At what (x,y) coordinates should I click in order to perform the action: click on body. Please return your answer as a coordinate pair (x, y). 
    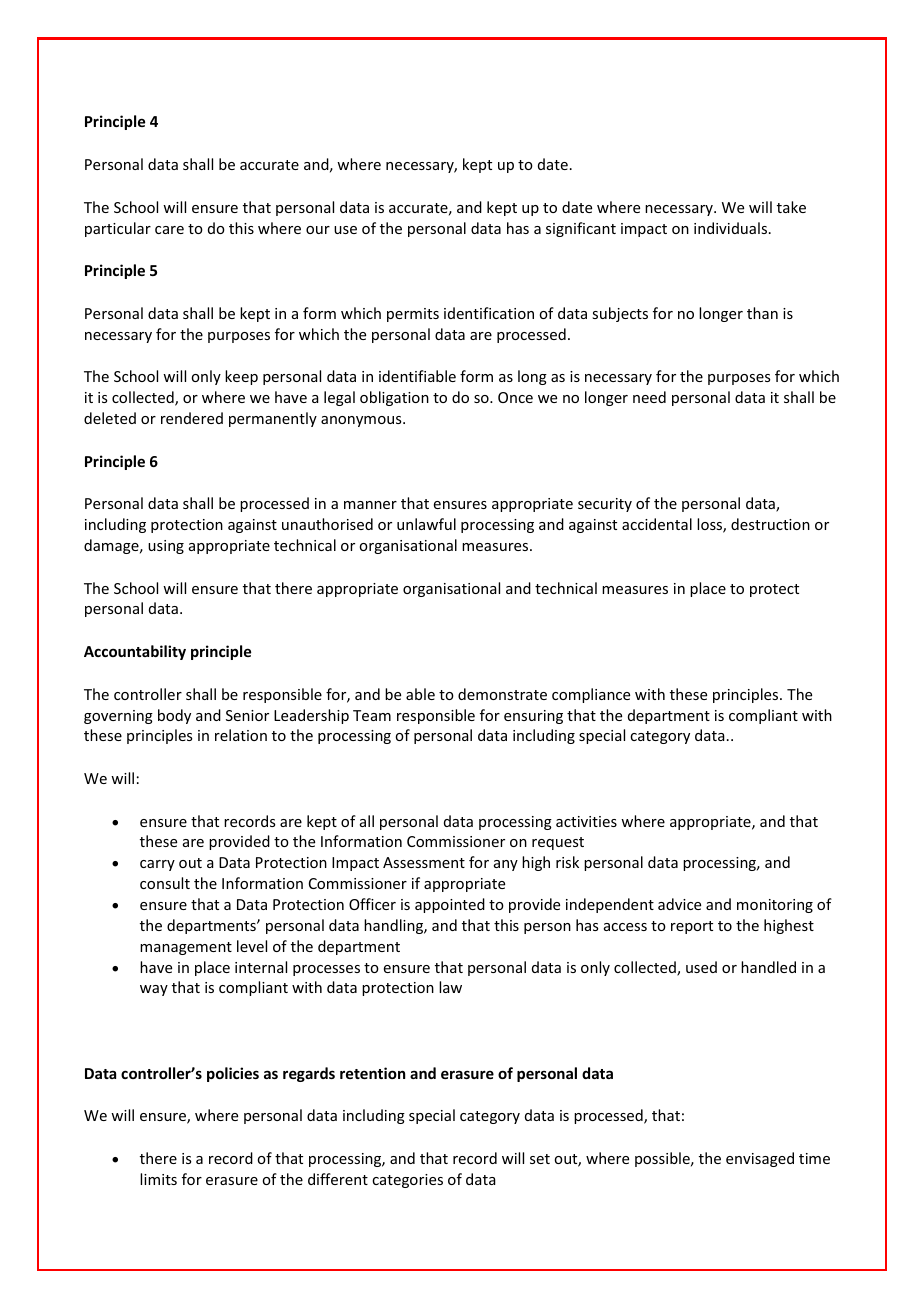
    Looking at the image, I should click on (174, 716).
